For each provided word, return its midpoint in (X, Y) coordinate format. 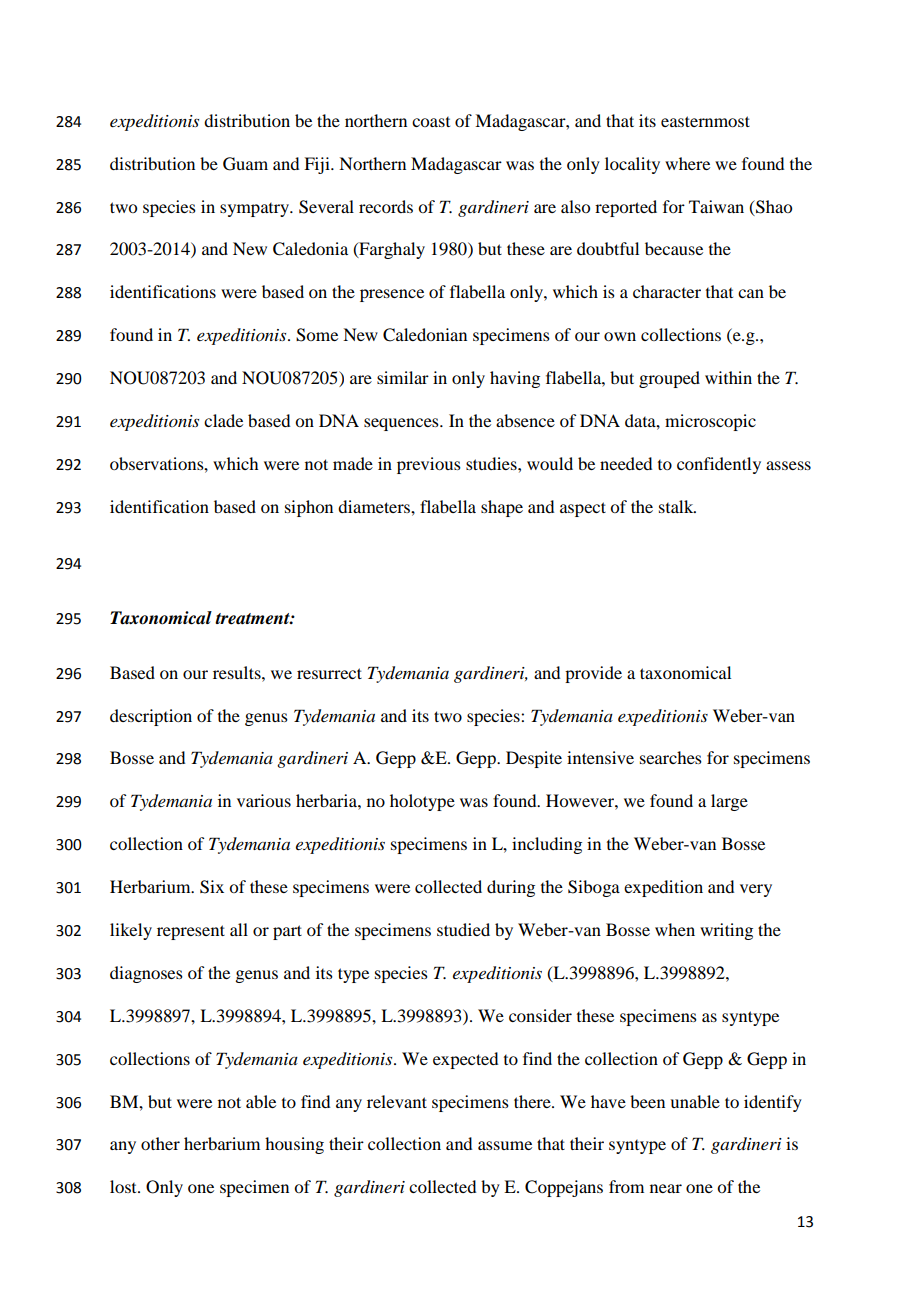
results (238, 672)
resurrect (329, 673)
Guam (245, 164)
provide (593, 674)
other (160, 1143)
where (687, 163)
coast (431, 122)
